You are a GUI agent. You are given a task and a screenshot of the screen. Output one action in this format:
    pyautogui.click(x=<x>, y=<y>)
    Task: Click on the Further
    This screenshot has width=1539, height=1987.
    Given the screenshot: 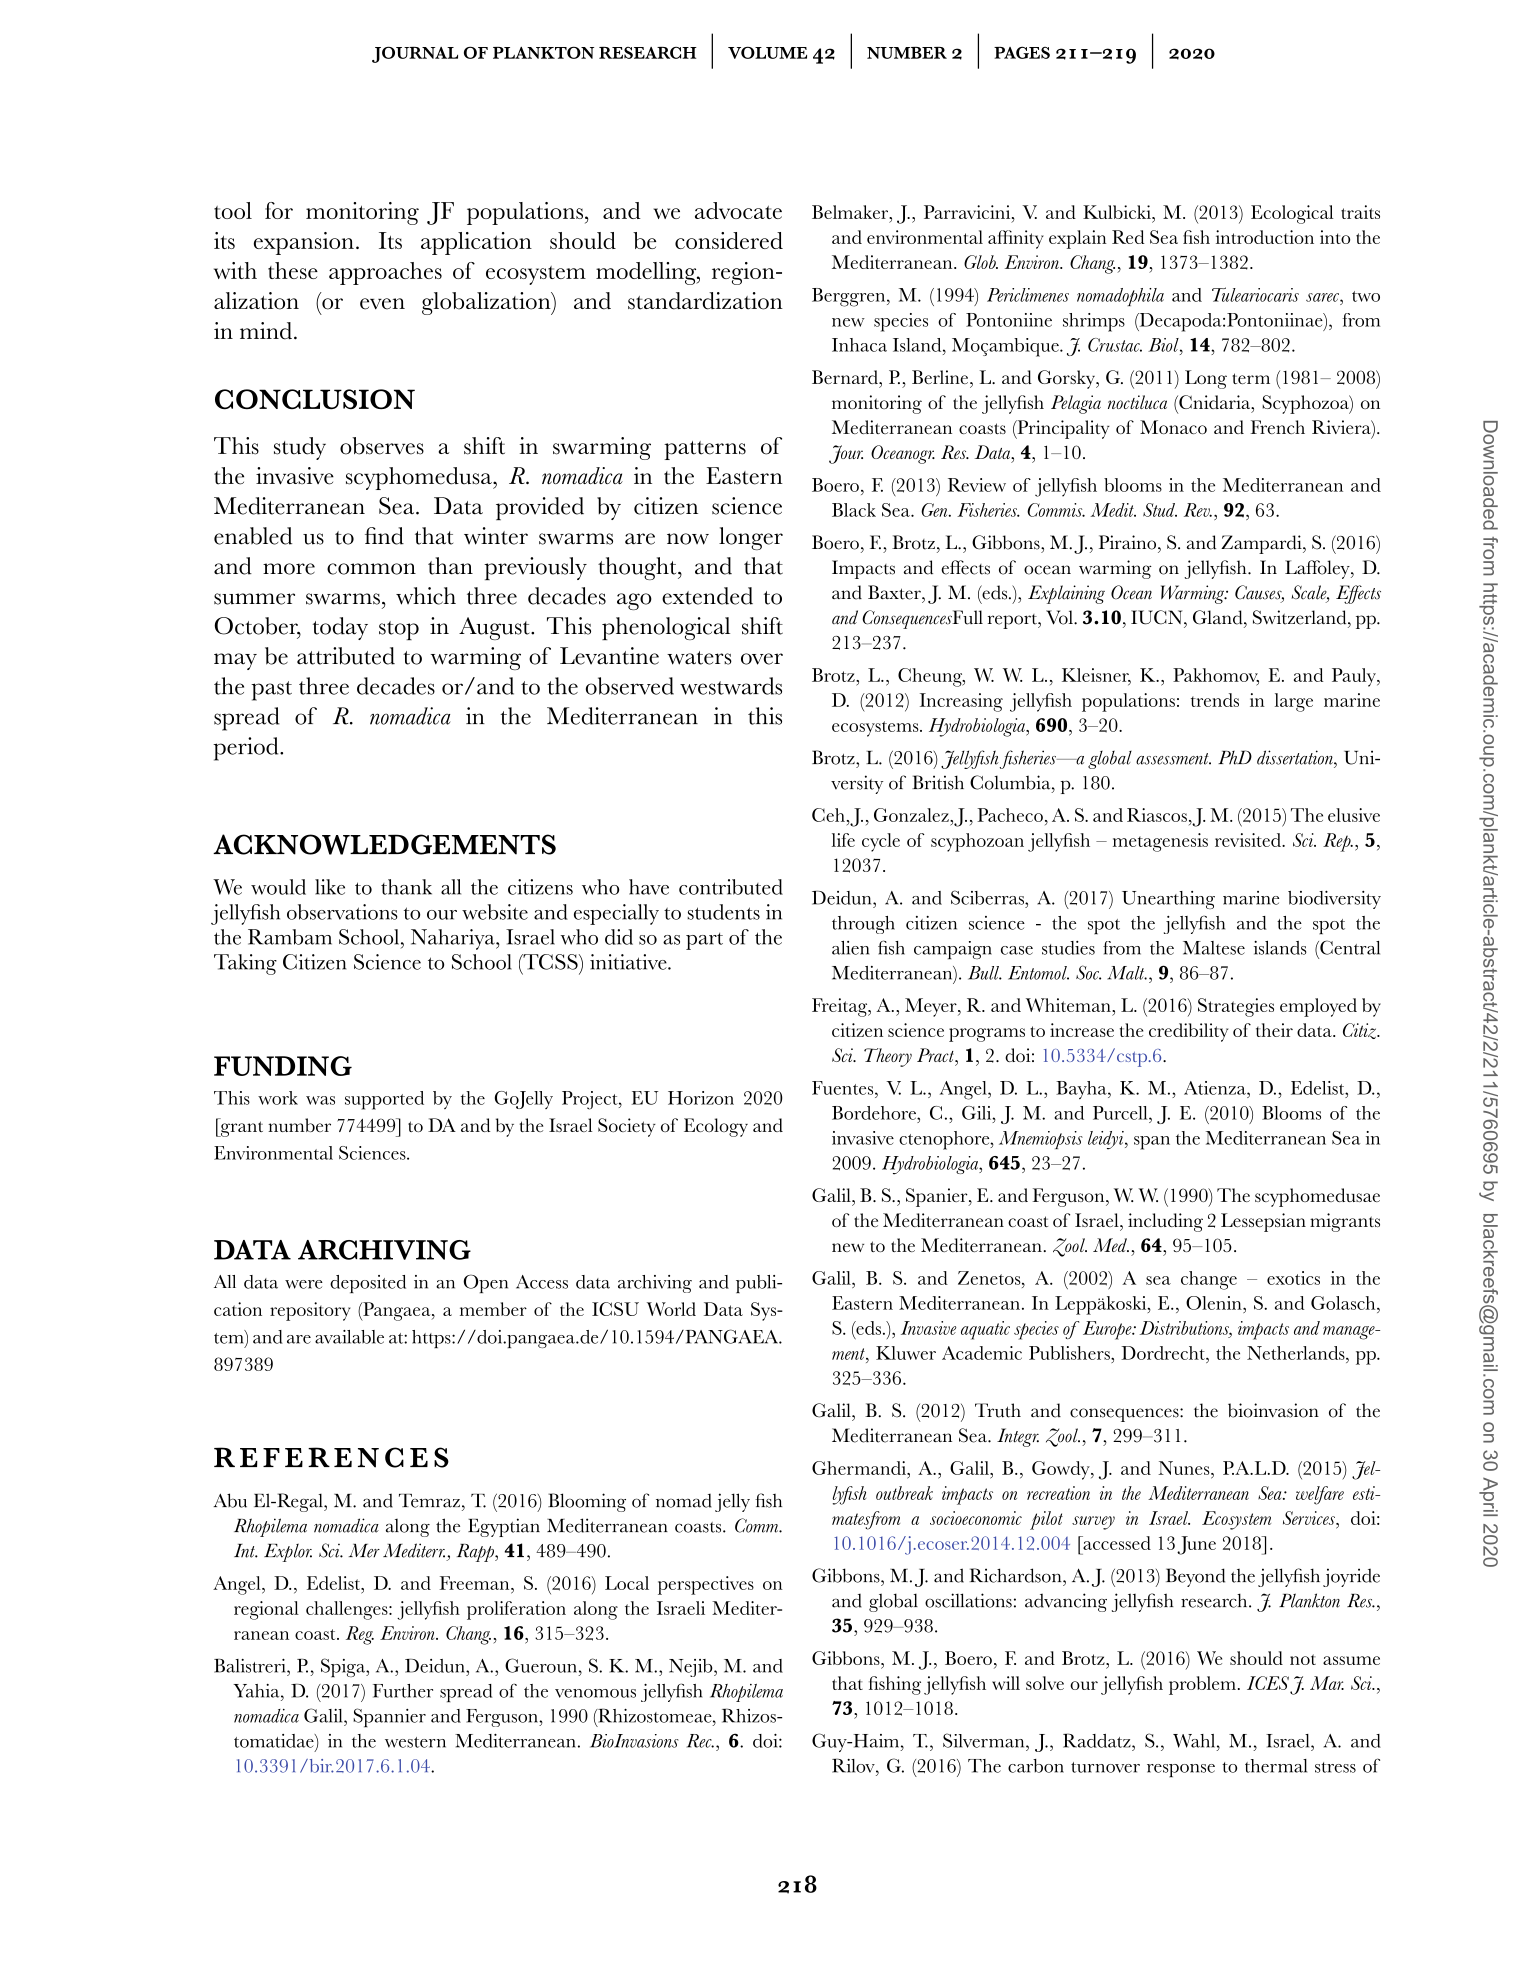 What is the action you would take?
    pyautogui.click(x=403, y=1691)
